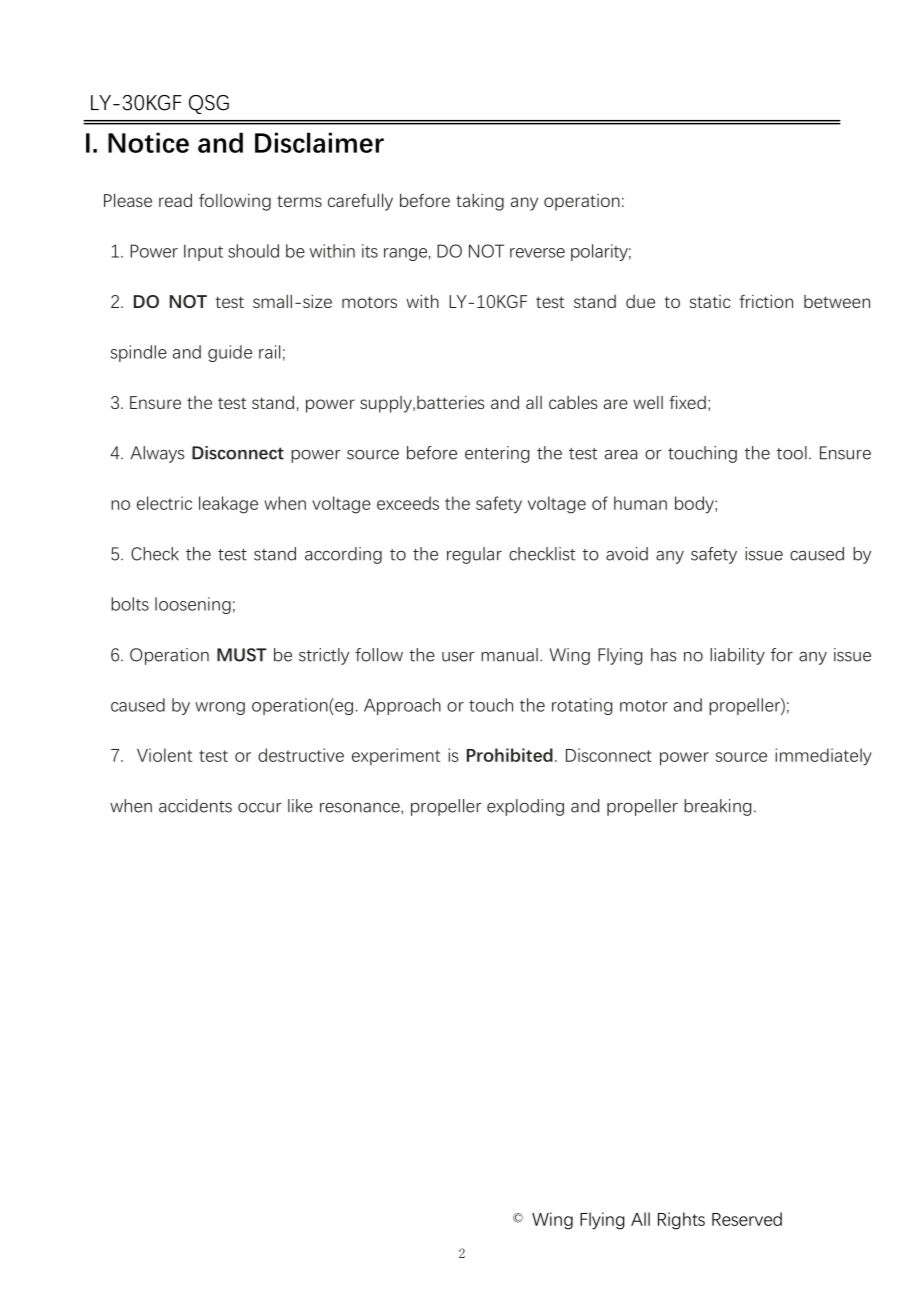  I want to click on read, so click(175, 200).
